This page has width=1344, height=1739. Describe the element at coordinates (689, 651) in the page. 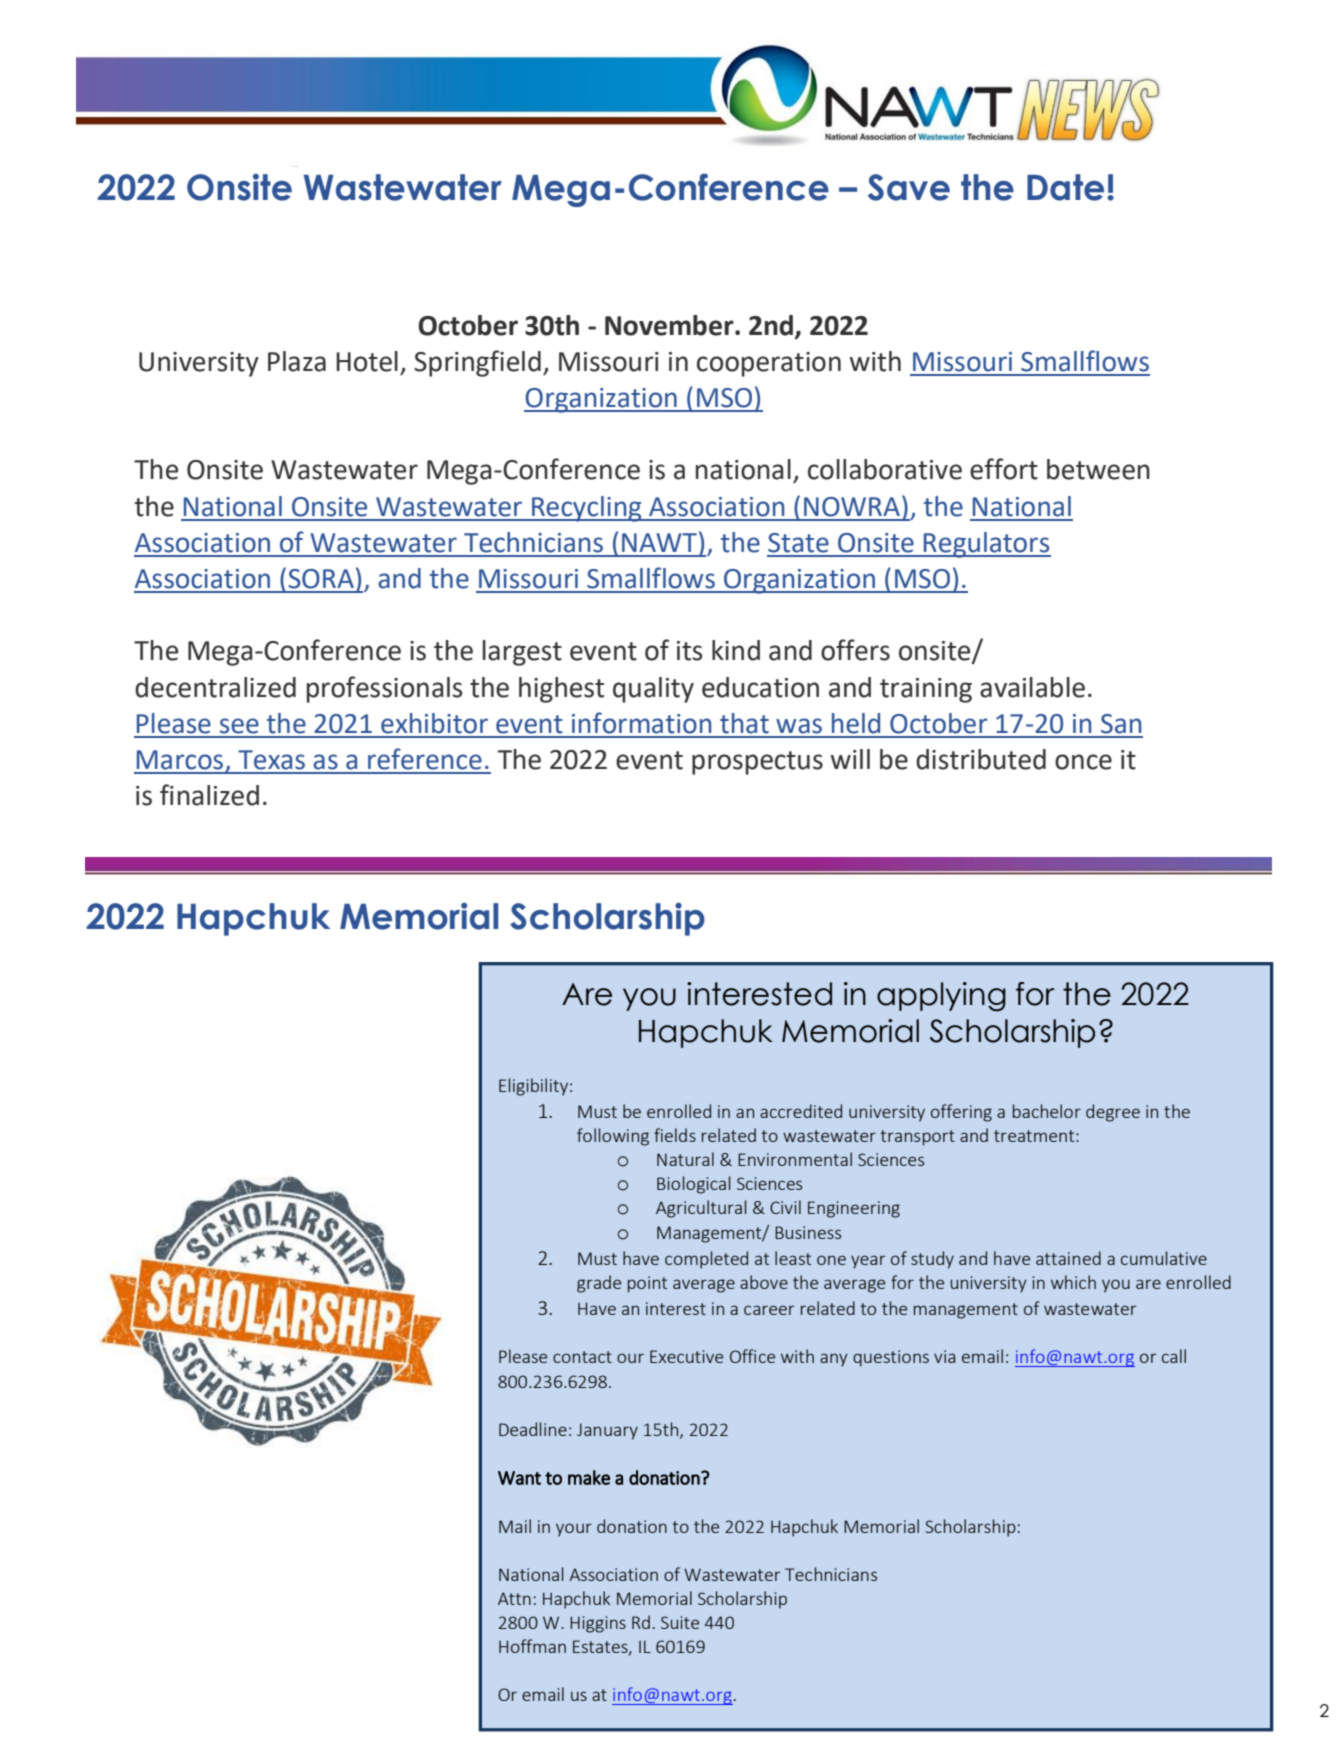

I see `its` at that location.
